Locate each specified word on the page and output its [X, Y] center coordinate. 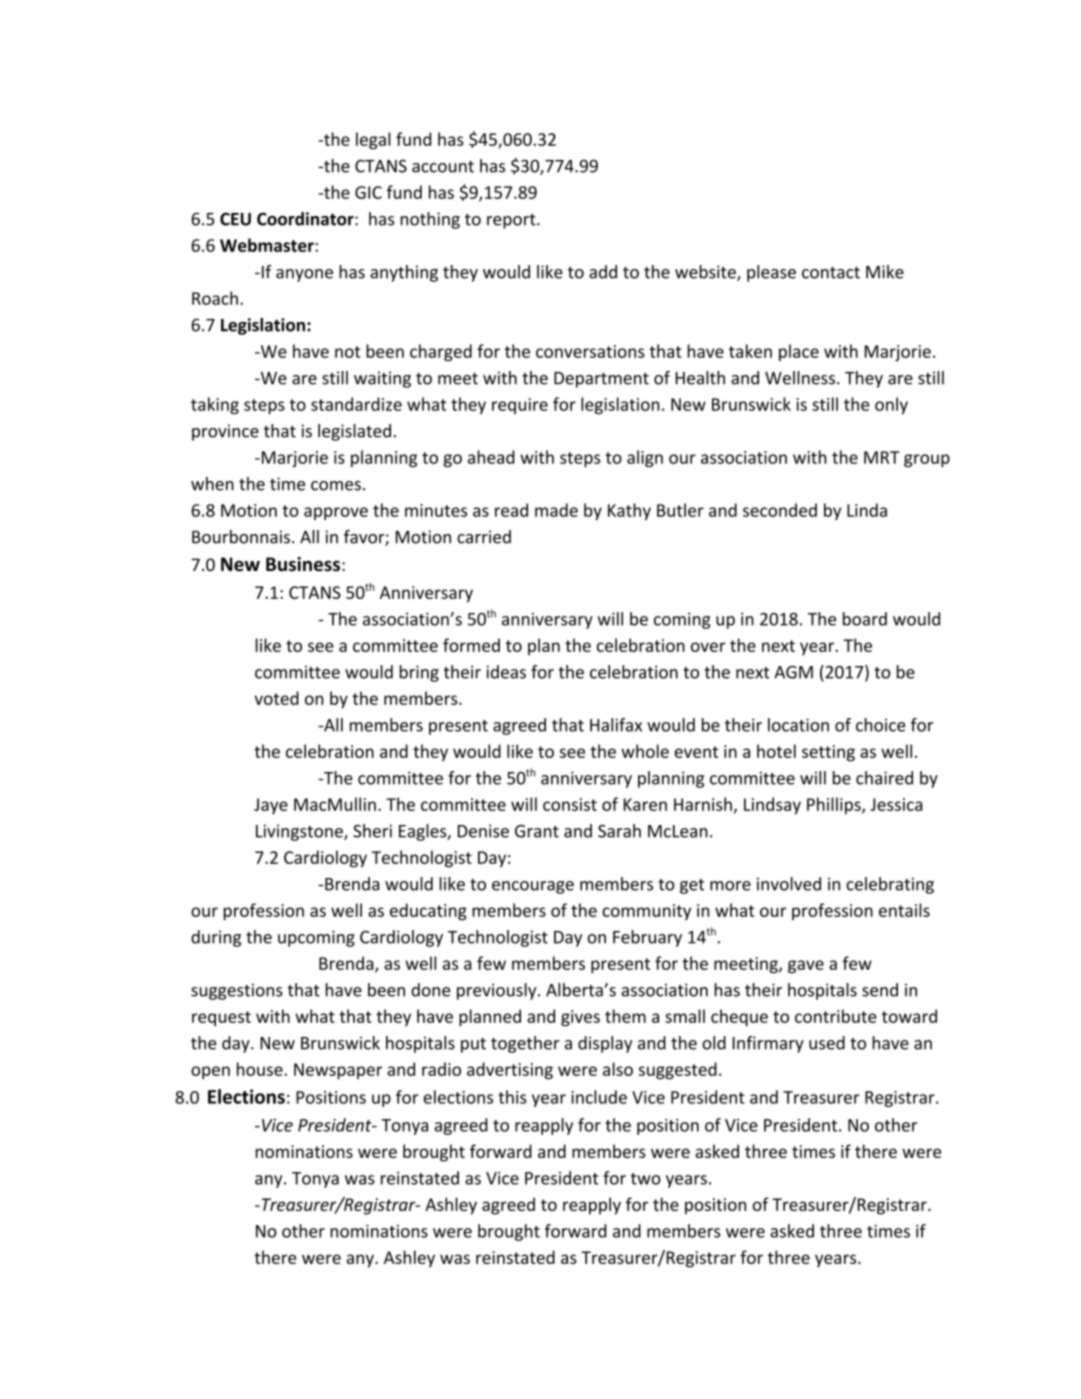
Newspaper [338, 1071]
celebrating [890, 885]
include [599, 1097]
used [827, 1043]
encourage [533, 887]
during [216, 938]
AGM [793, 672]
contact [831, 273]
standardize [356, 404]
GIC [368, 192]
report [512, 221]
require [520, 406]
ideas [506, 672]
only [891, 405]
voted [276, 698]
